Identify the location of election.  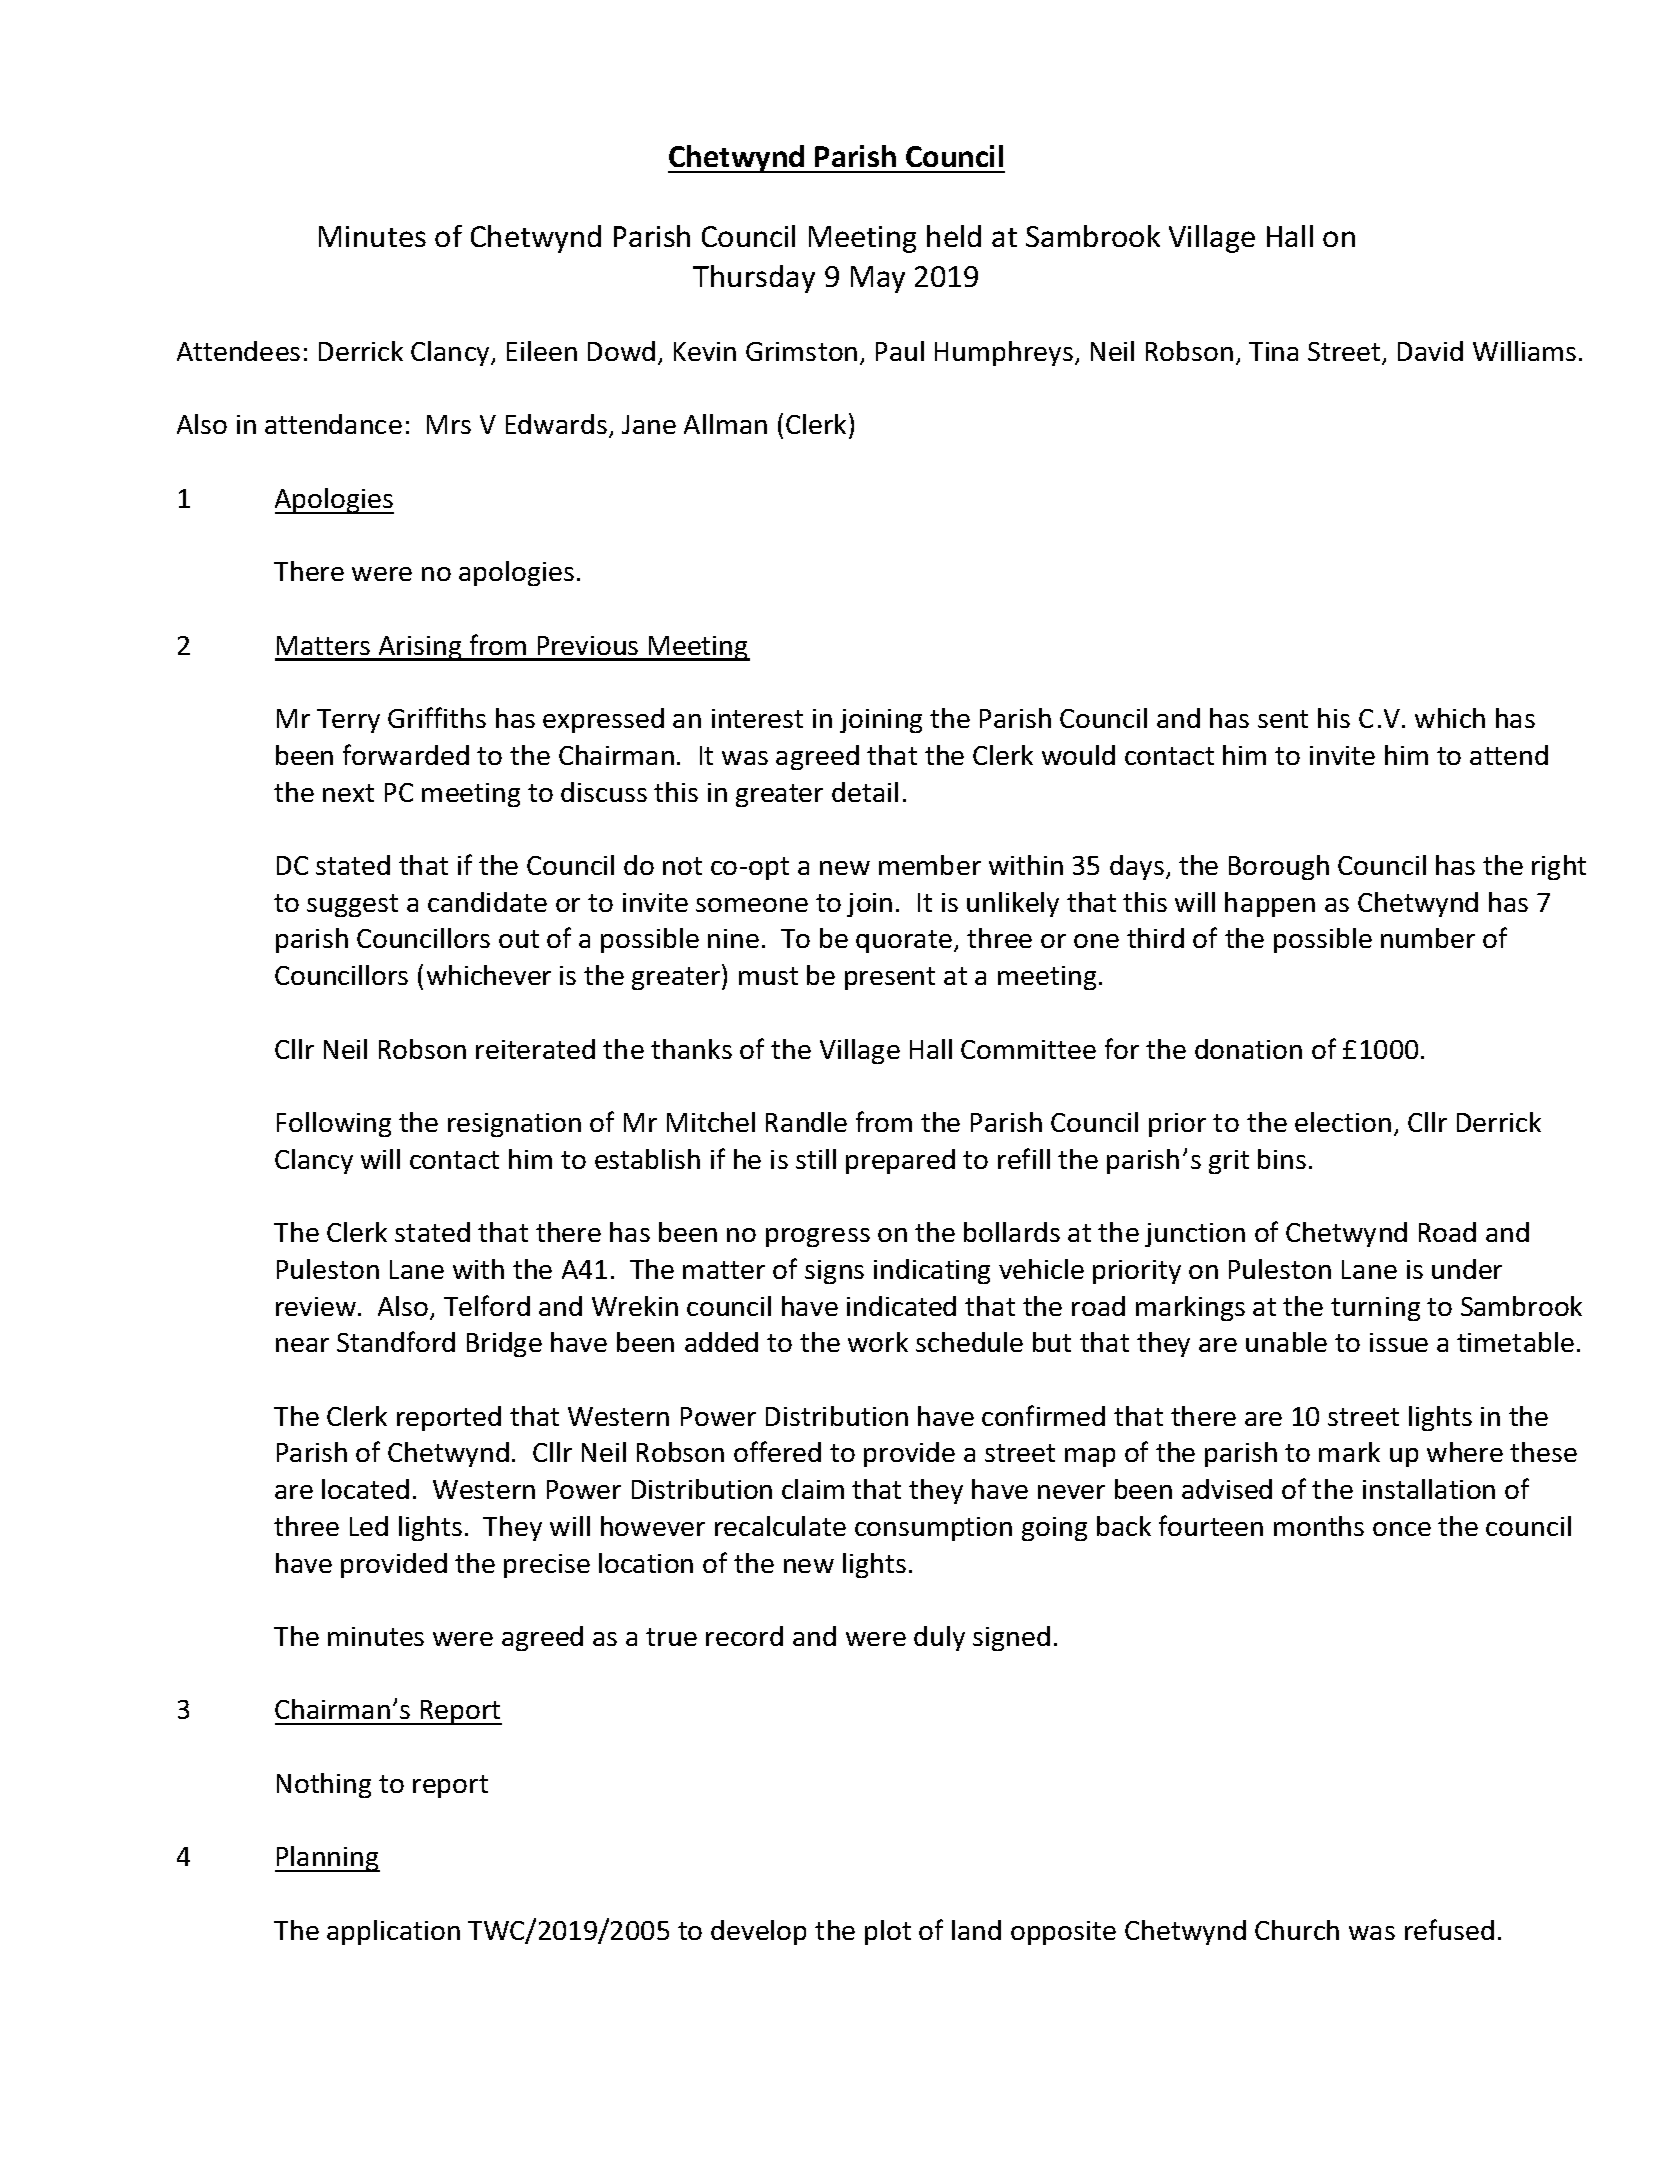
(1343, 1122).
